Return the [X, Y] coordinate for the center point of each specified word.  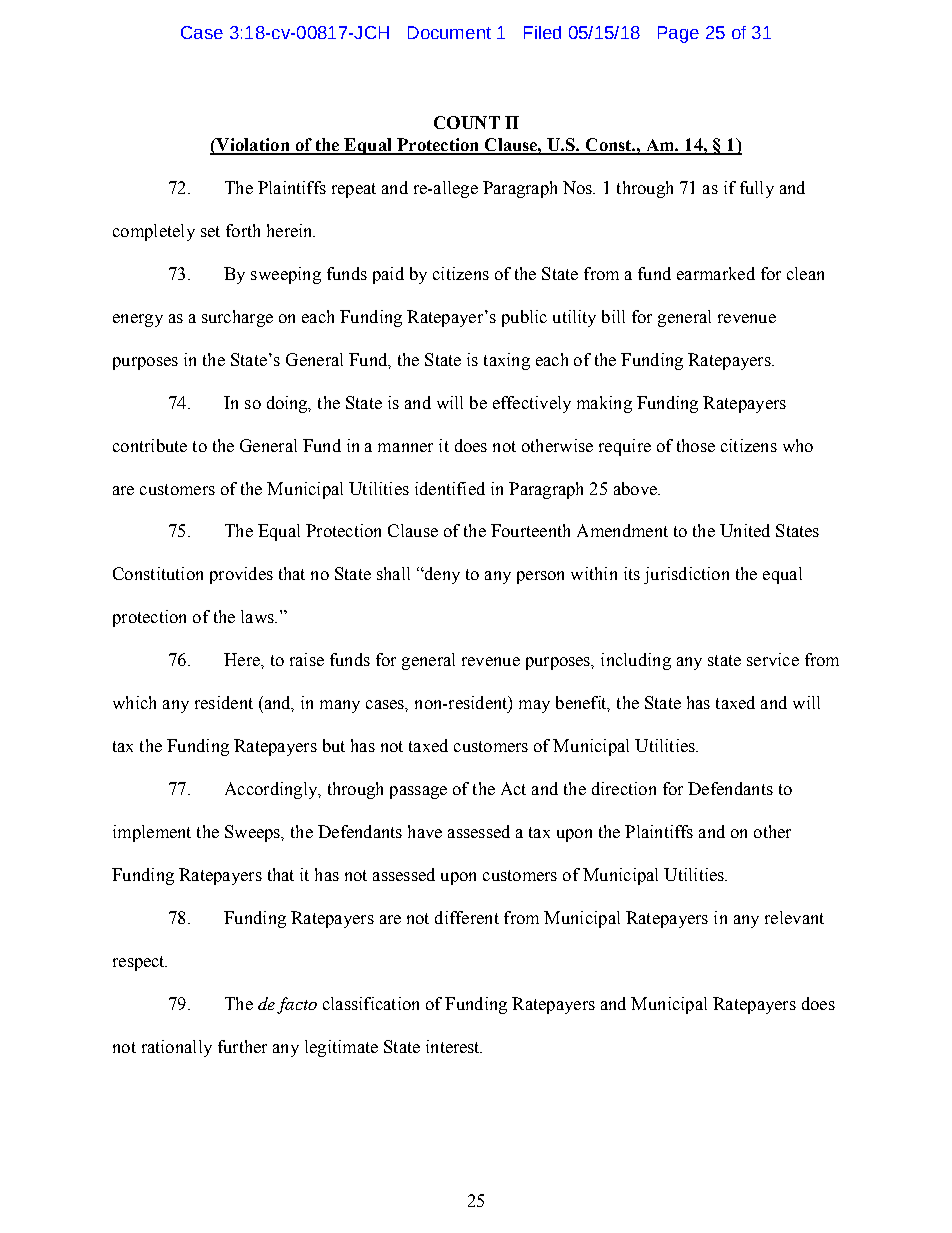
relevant [794, 917]
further [242, 1046]
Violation [253, 146]
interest [454, 1046]
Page [678, 34]
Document [449, 32]
